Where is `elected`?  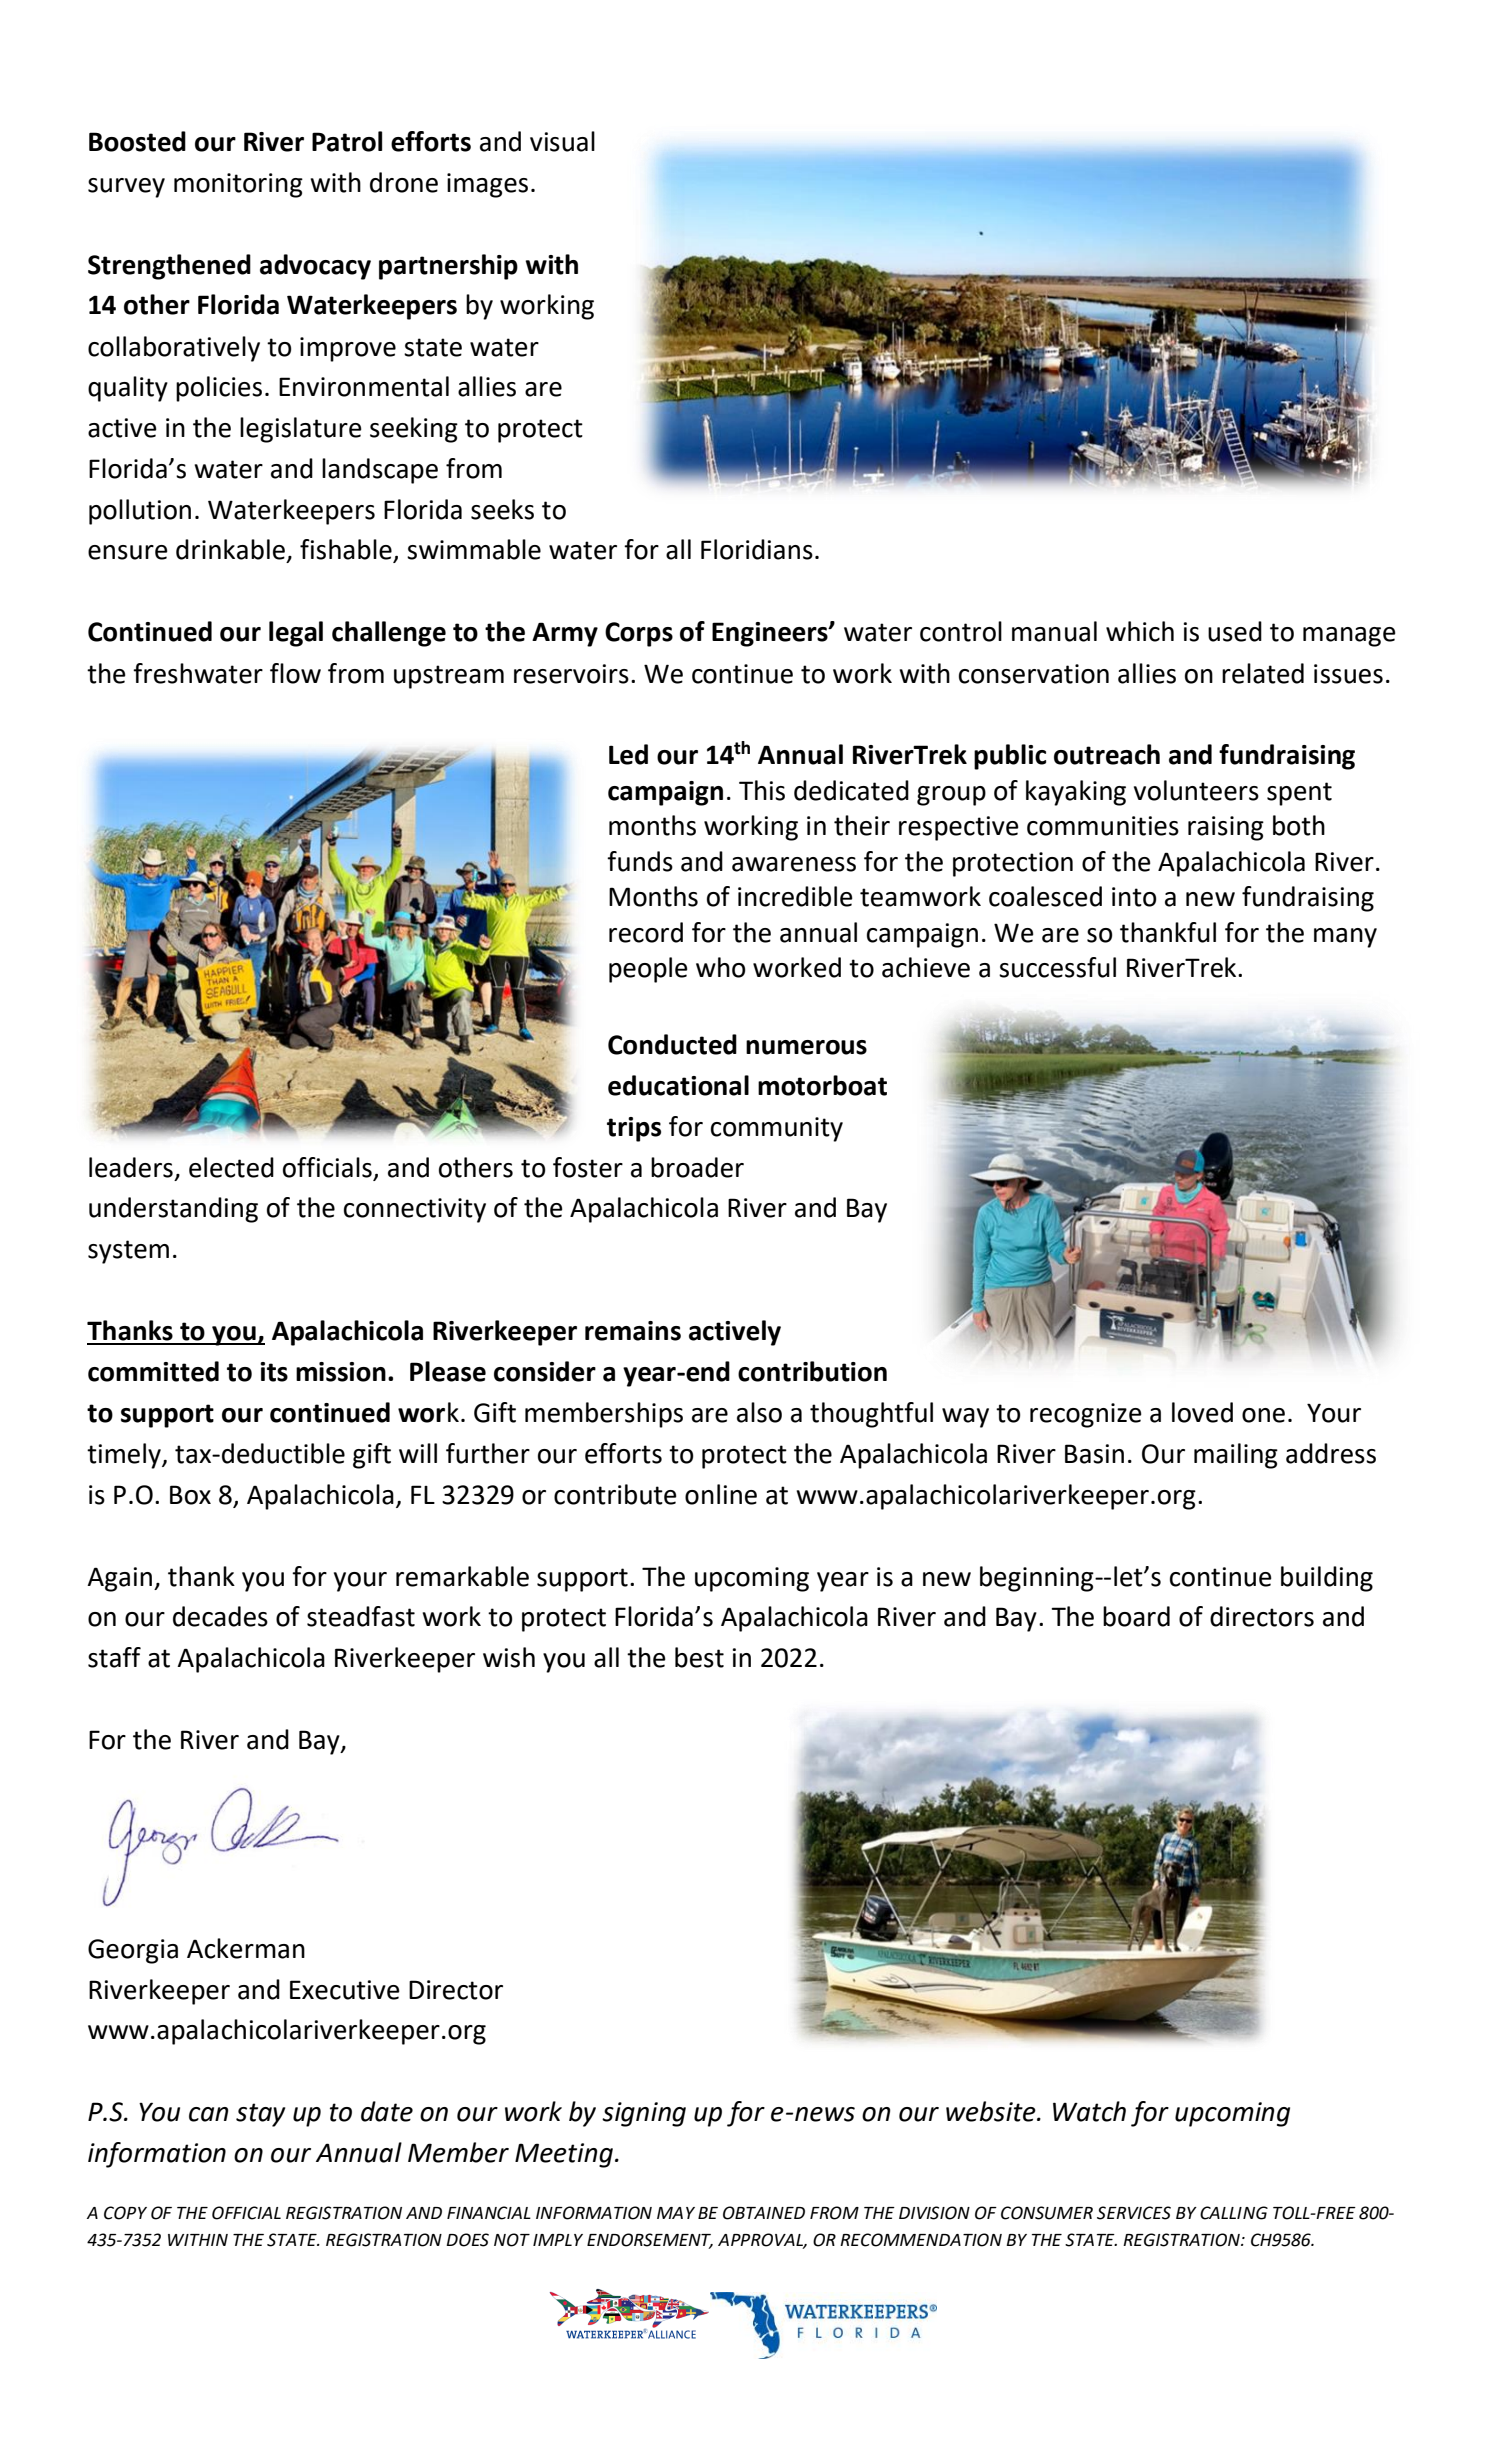 elected is located at coordinates (231, 1167).
